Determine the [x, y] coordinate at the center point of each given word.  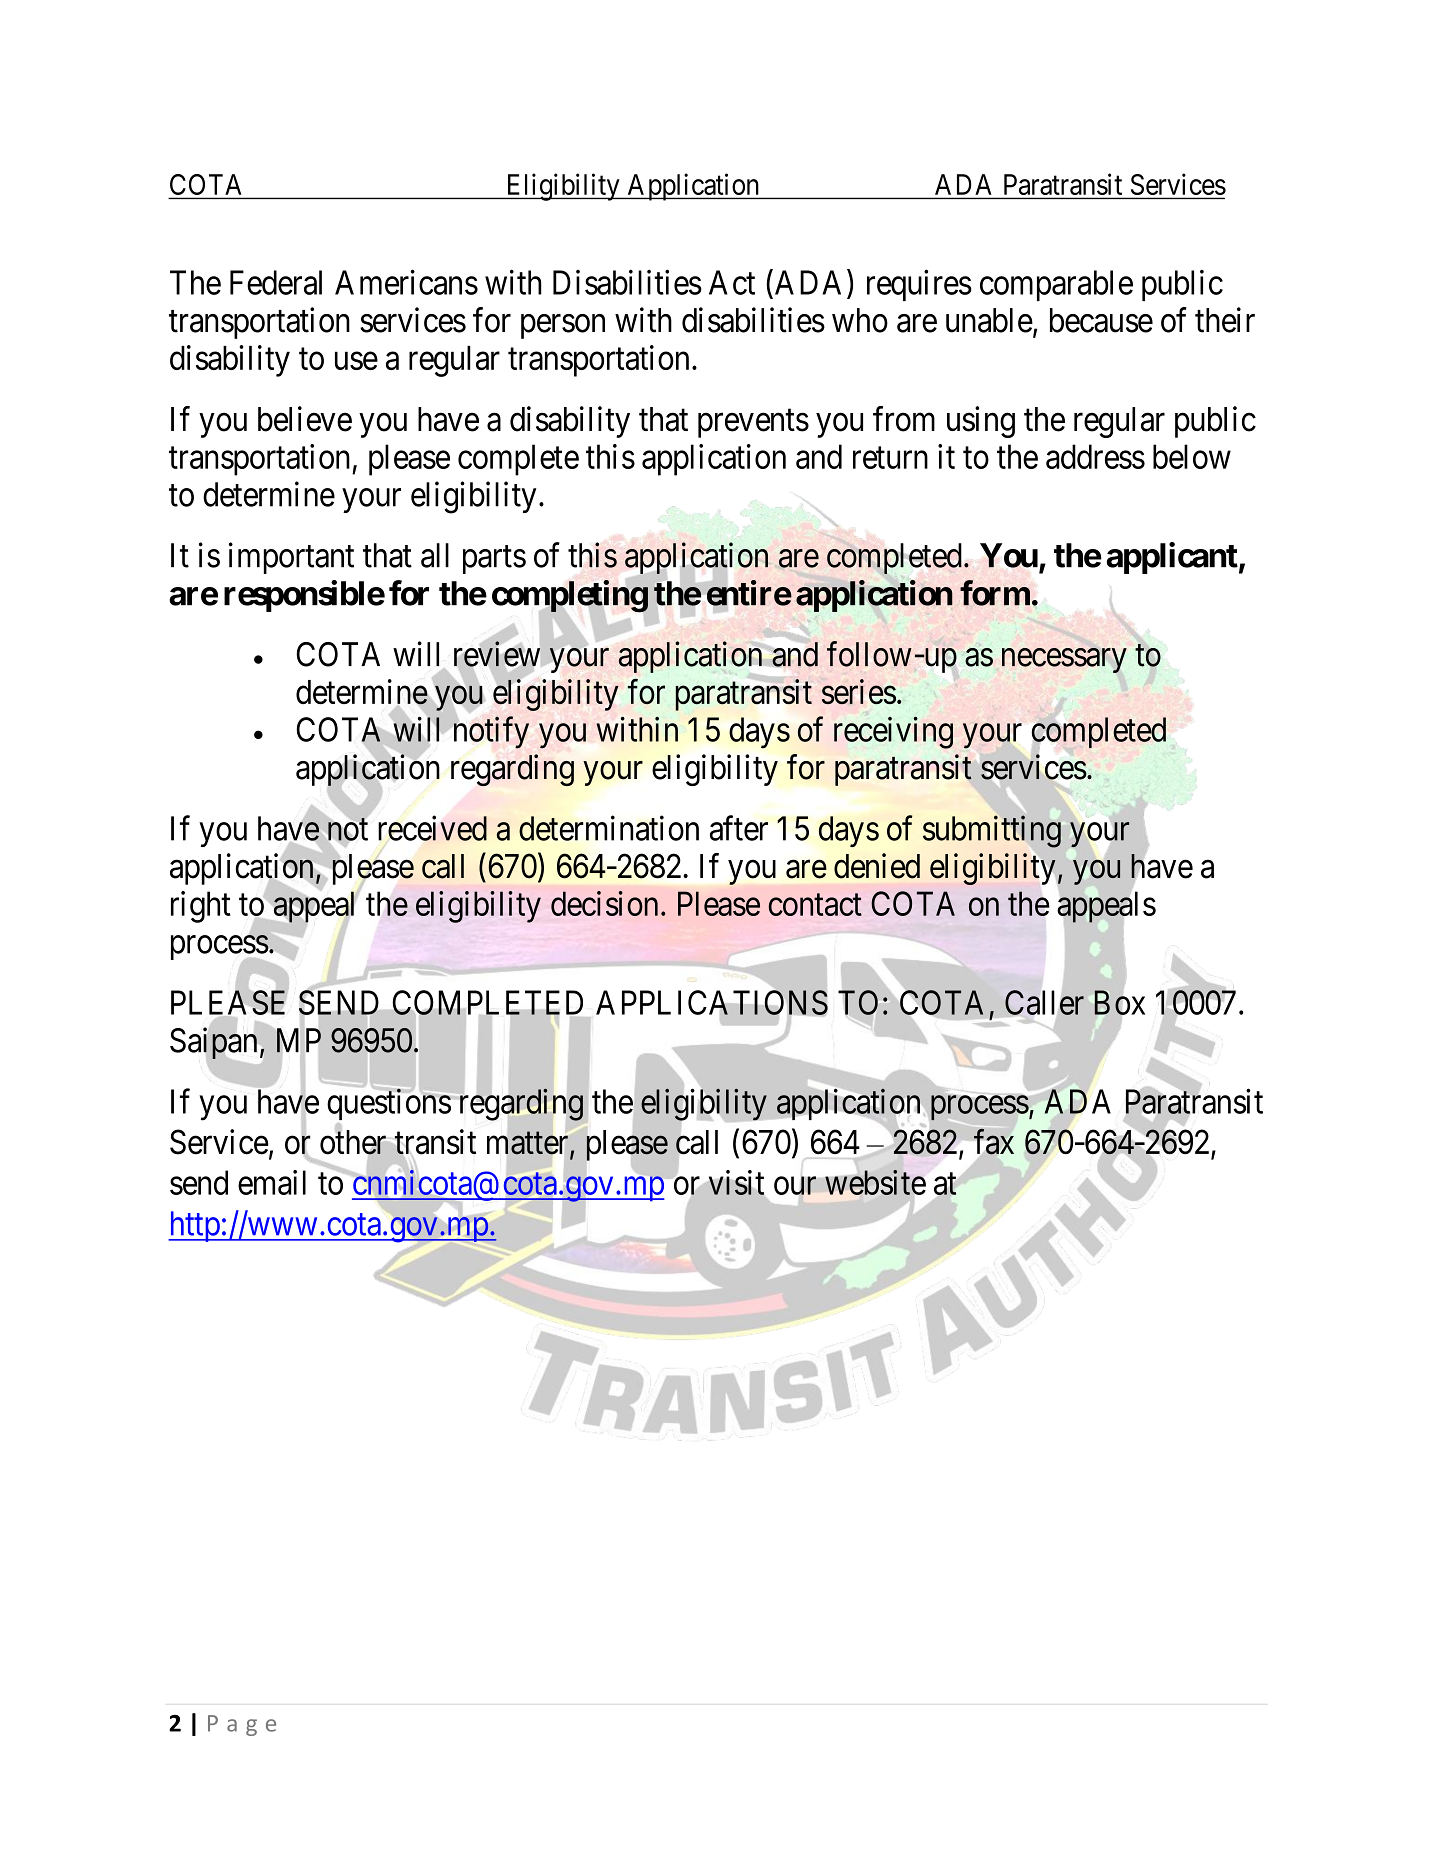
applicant [1172, 558]
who [860, 320]
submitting [992, 831]
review [497, 654]
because [1101, 320]
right [201, 907]
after [739, 828]
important [291, 558]
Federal [276, 282]
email [272, 1182]
